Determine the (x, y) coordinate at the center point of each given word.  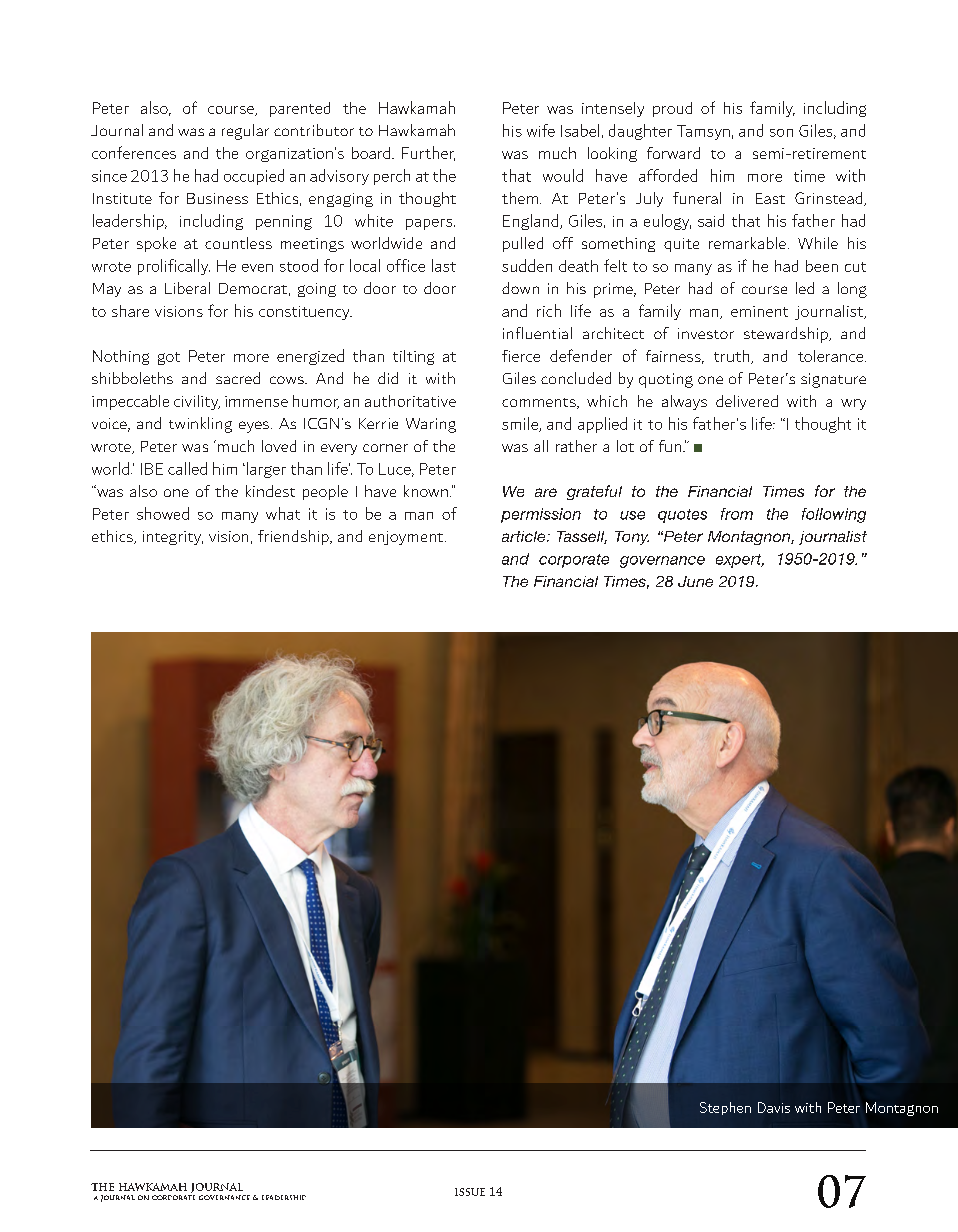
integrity (173, 538)
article (525, 536)
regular (245, 132)
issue (470, 1192)
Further (428, 153)
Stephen (725, 1108)
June (695, 581)
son (781, 133)
